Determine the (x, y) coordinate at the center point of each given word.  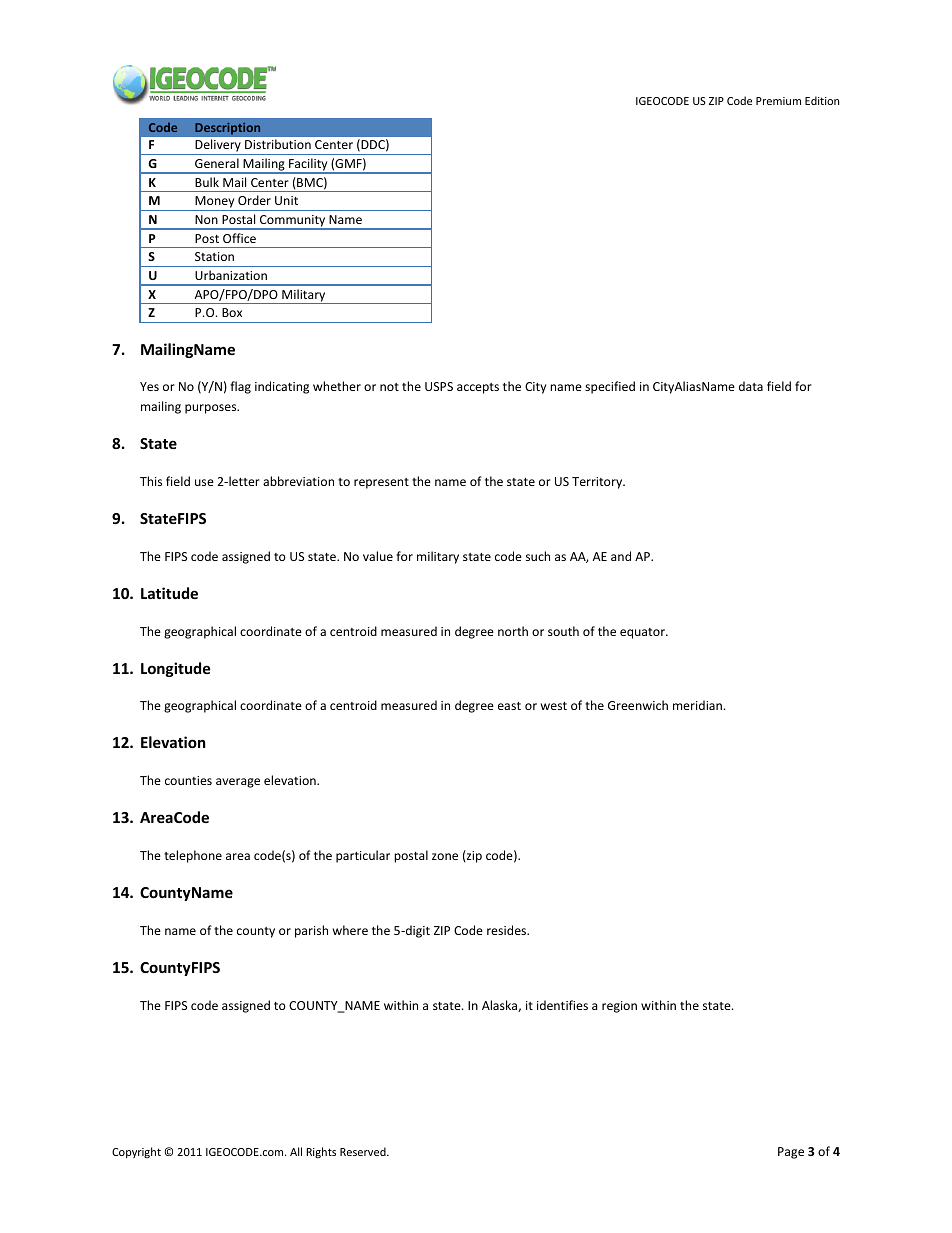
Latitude (169, 593)
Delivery (218, 147)
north (513, 631)
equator (643, 633)
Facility (308, 165)
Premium (778, 101)
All (296, 1151)
